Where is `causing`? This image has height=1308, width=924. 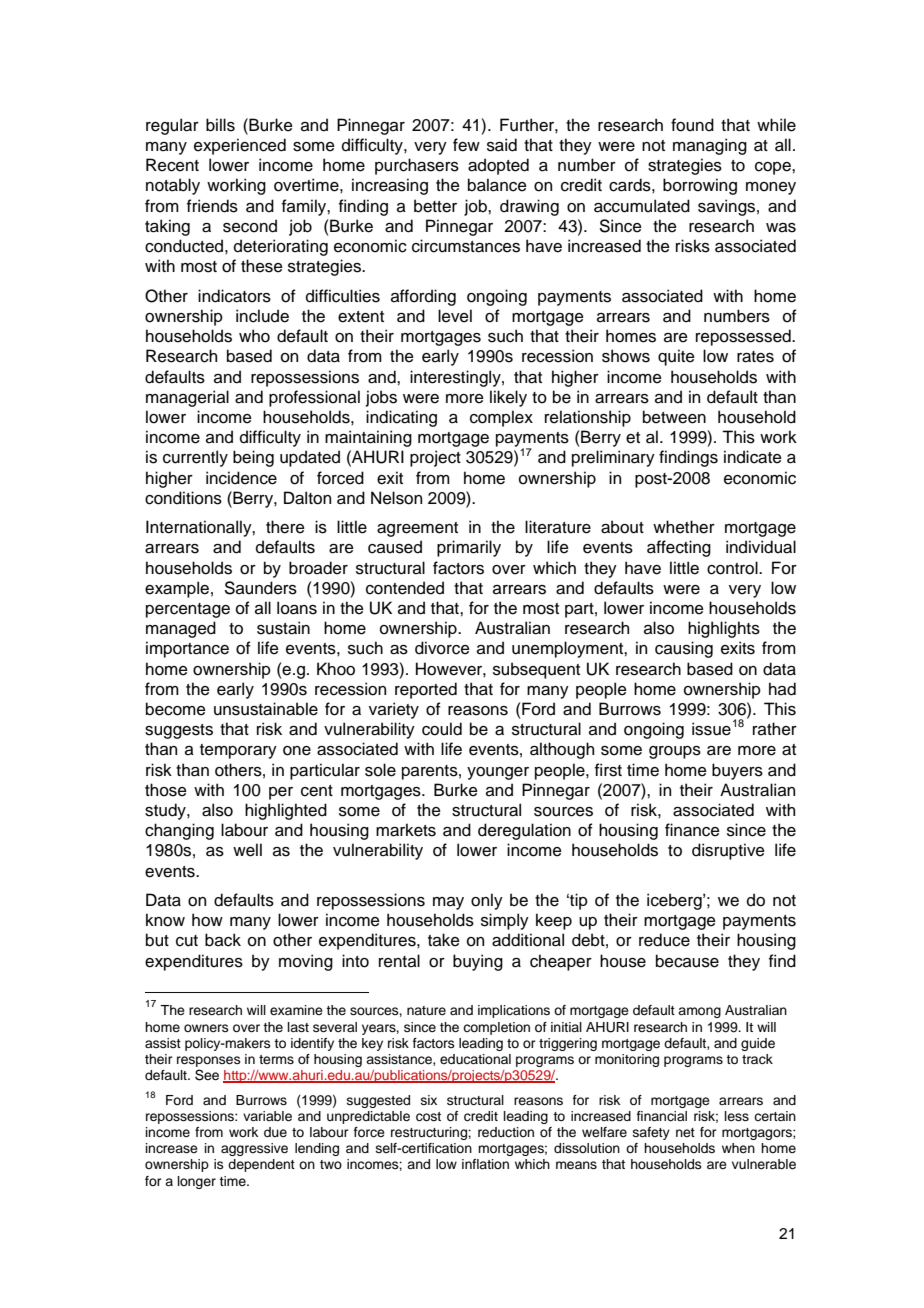 causing is located at coordinates (684, 649).
